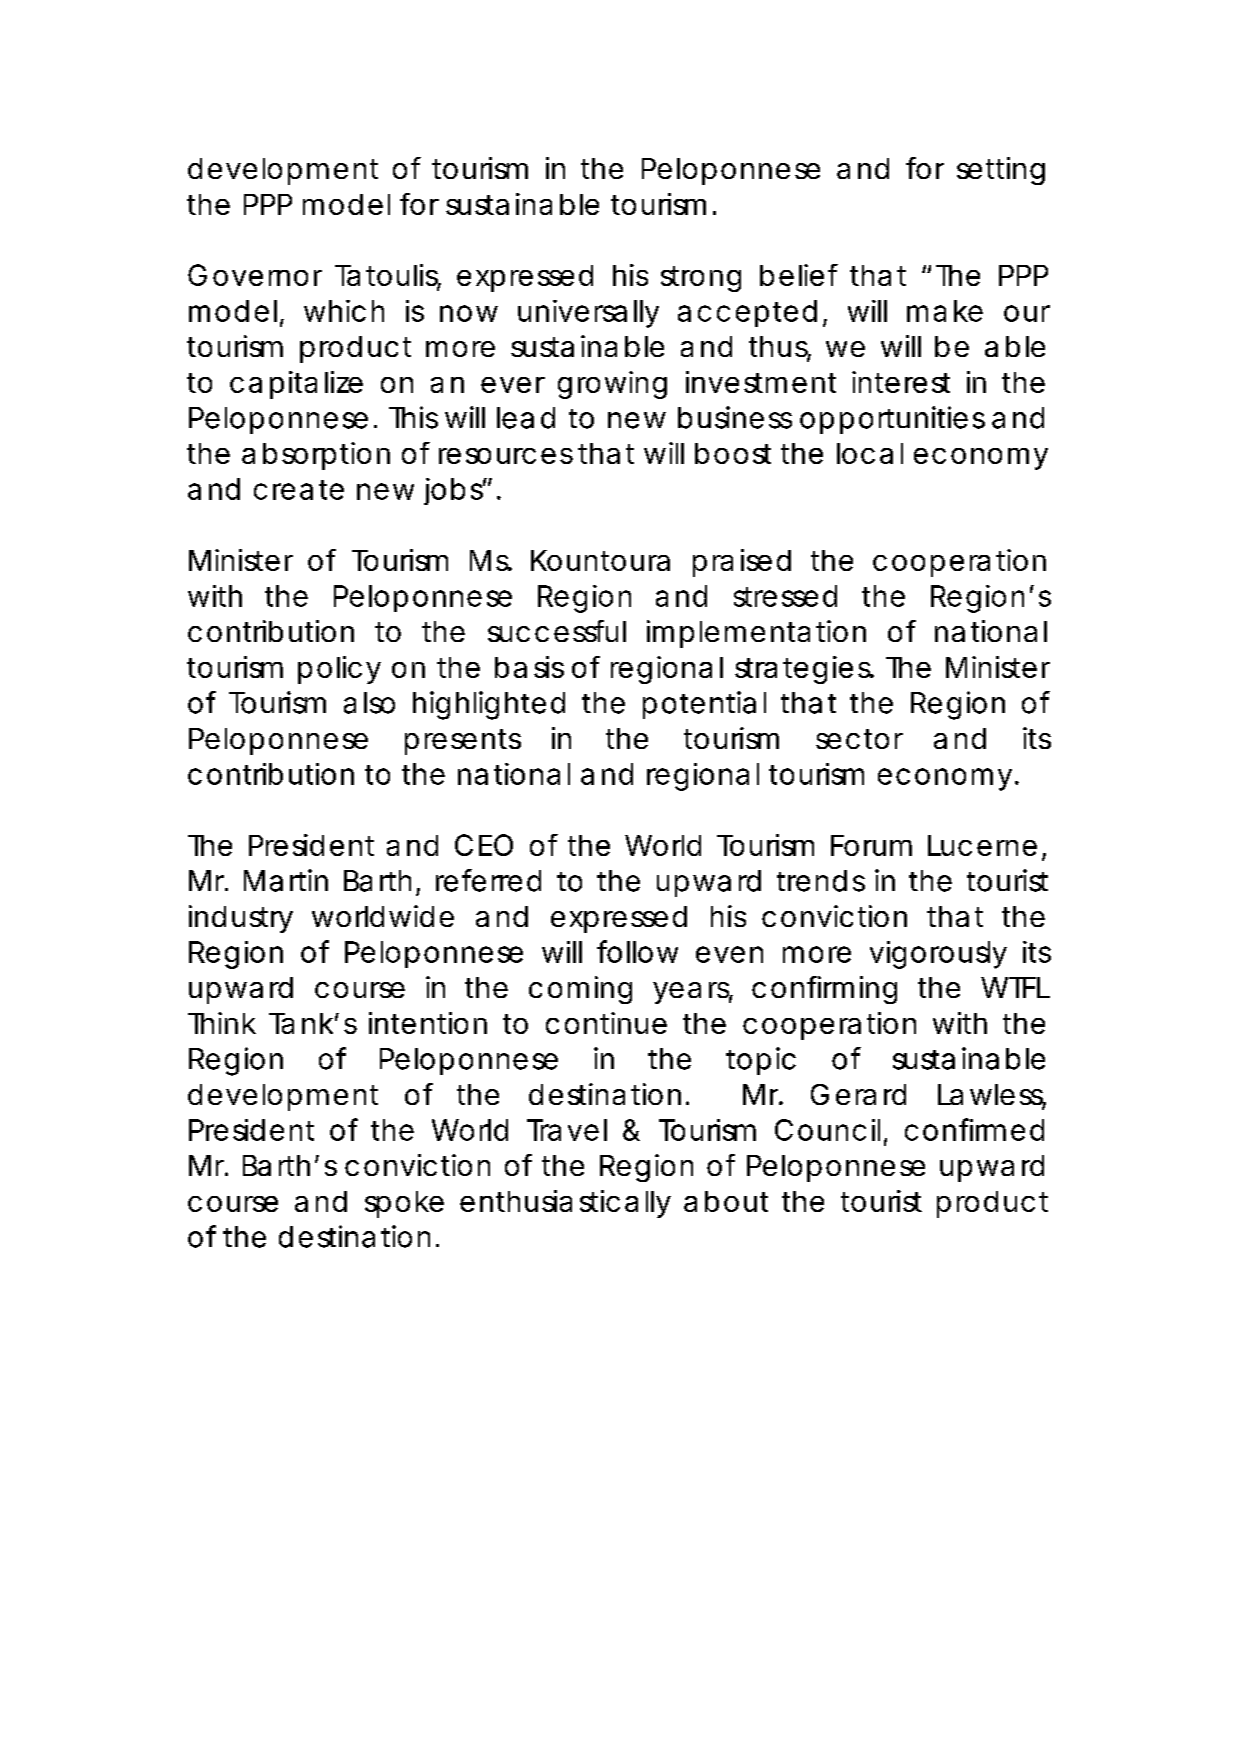 This page has height=1747, width=1235. What do you see at coordinates (733, 453) in the page?
I see `boost` at bounding box center [733, 453].
